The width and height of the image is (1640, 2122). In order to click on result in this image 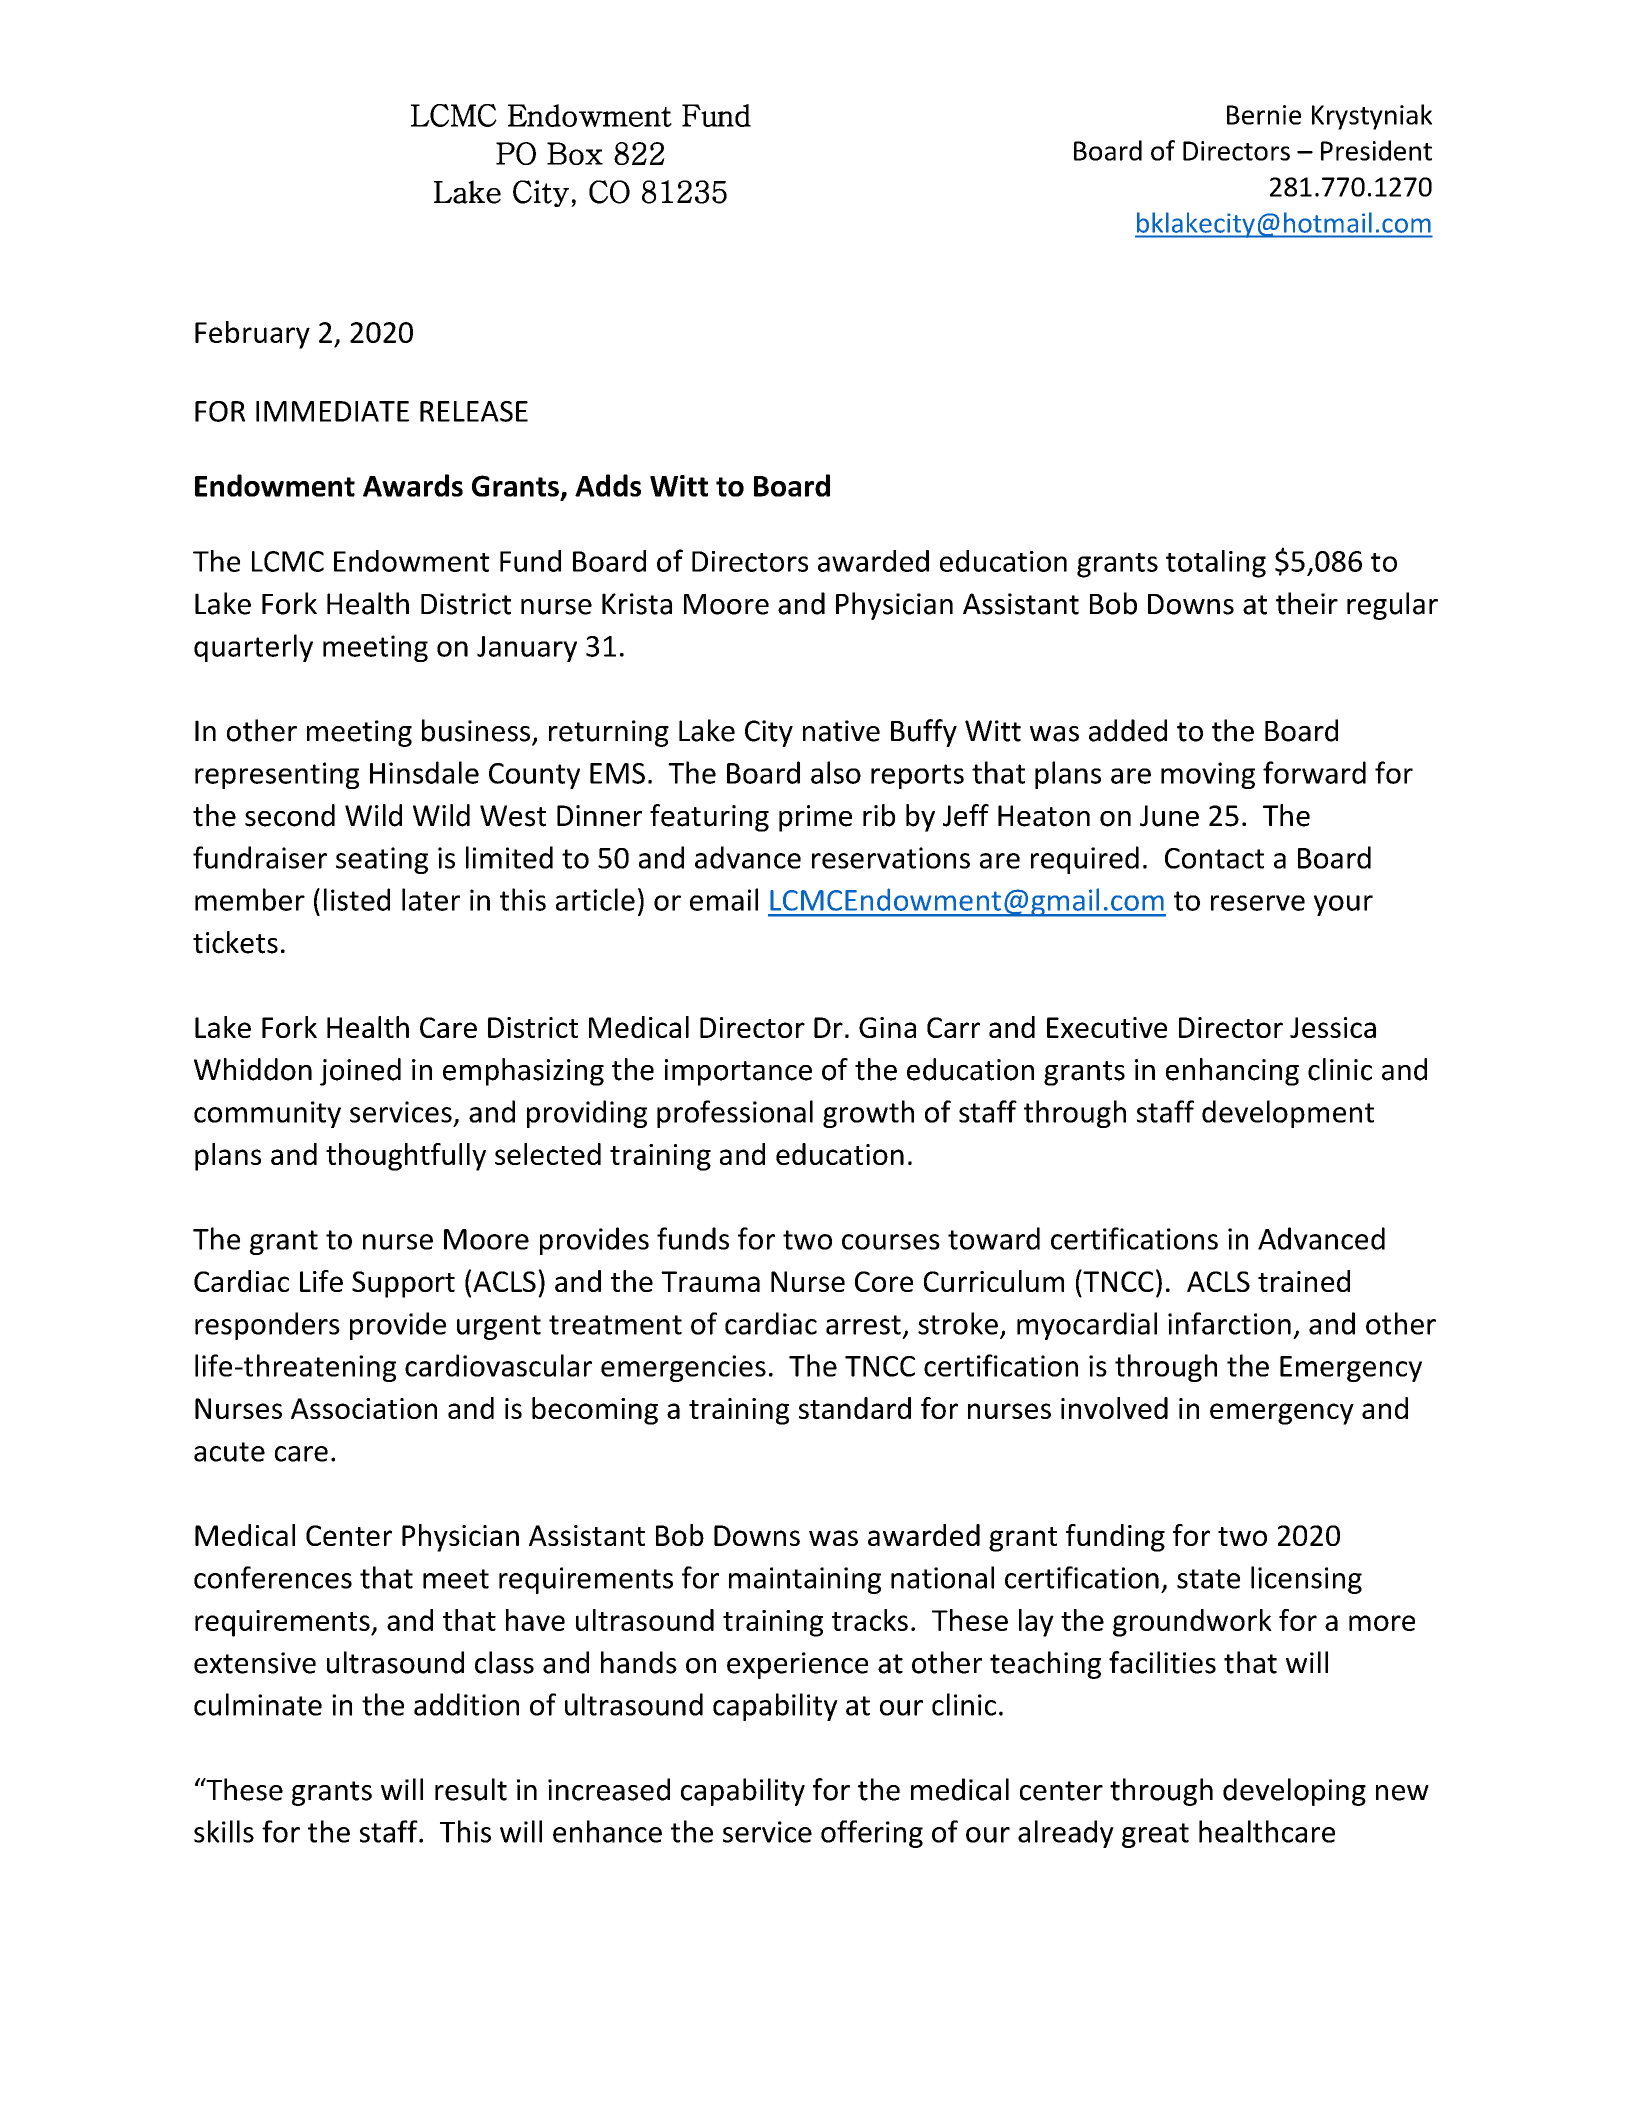, I will do `click(471, 1789)`.
